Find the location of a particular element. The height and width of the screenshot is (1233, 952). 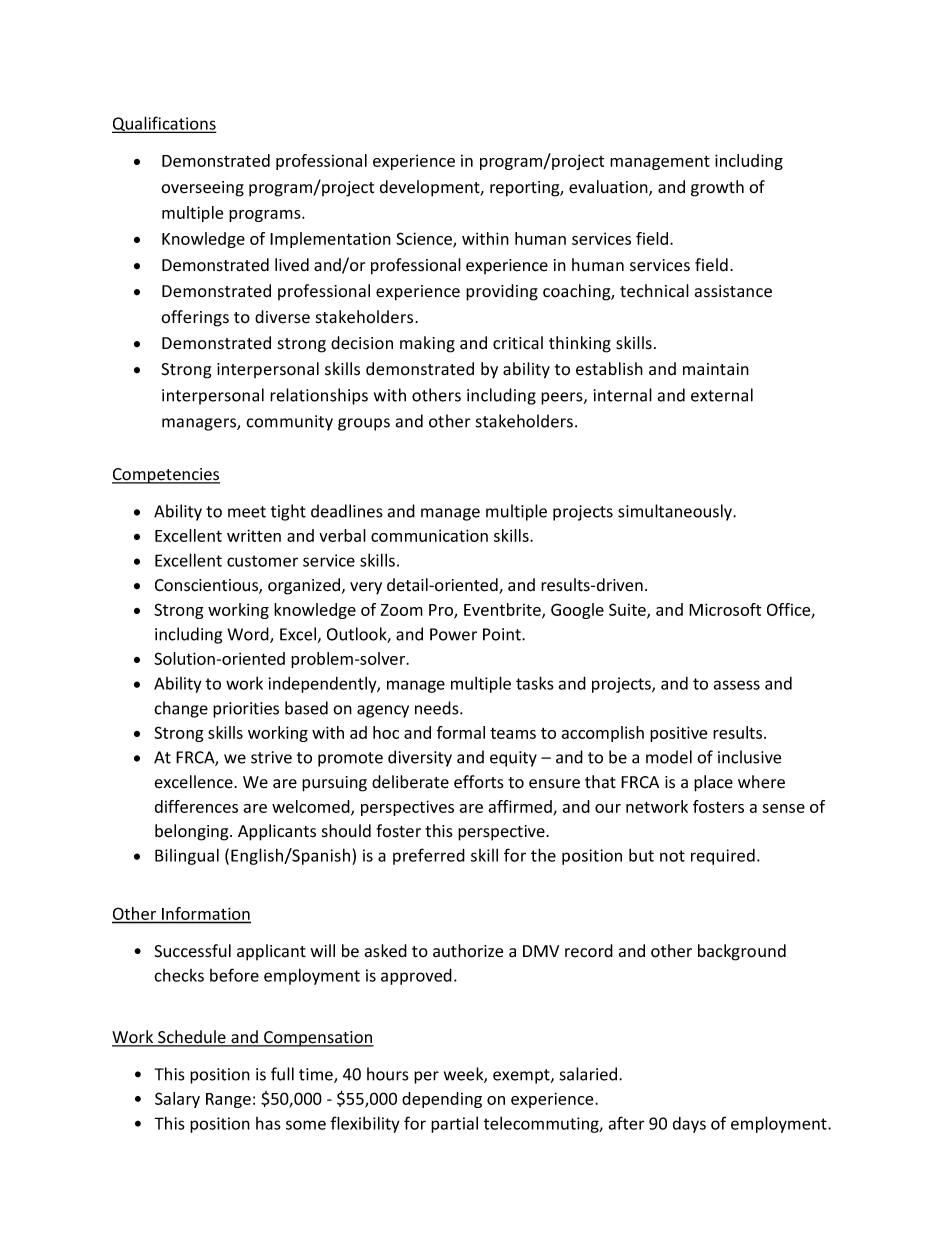

efforts is located at coordinates (479, 782).
